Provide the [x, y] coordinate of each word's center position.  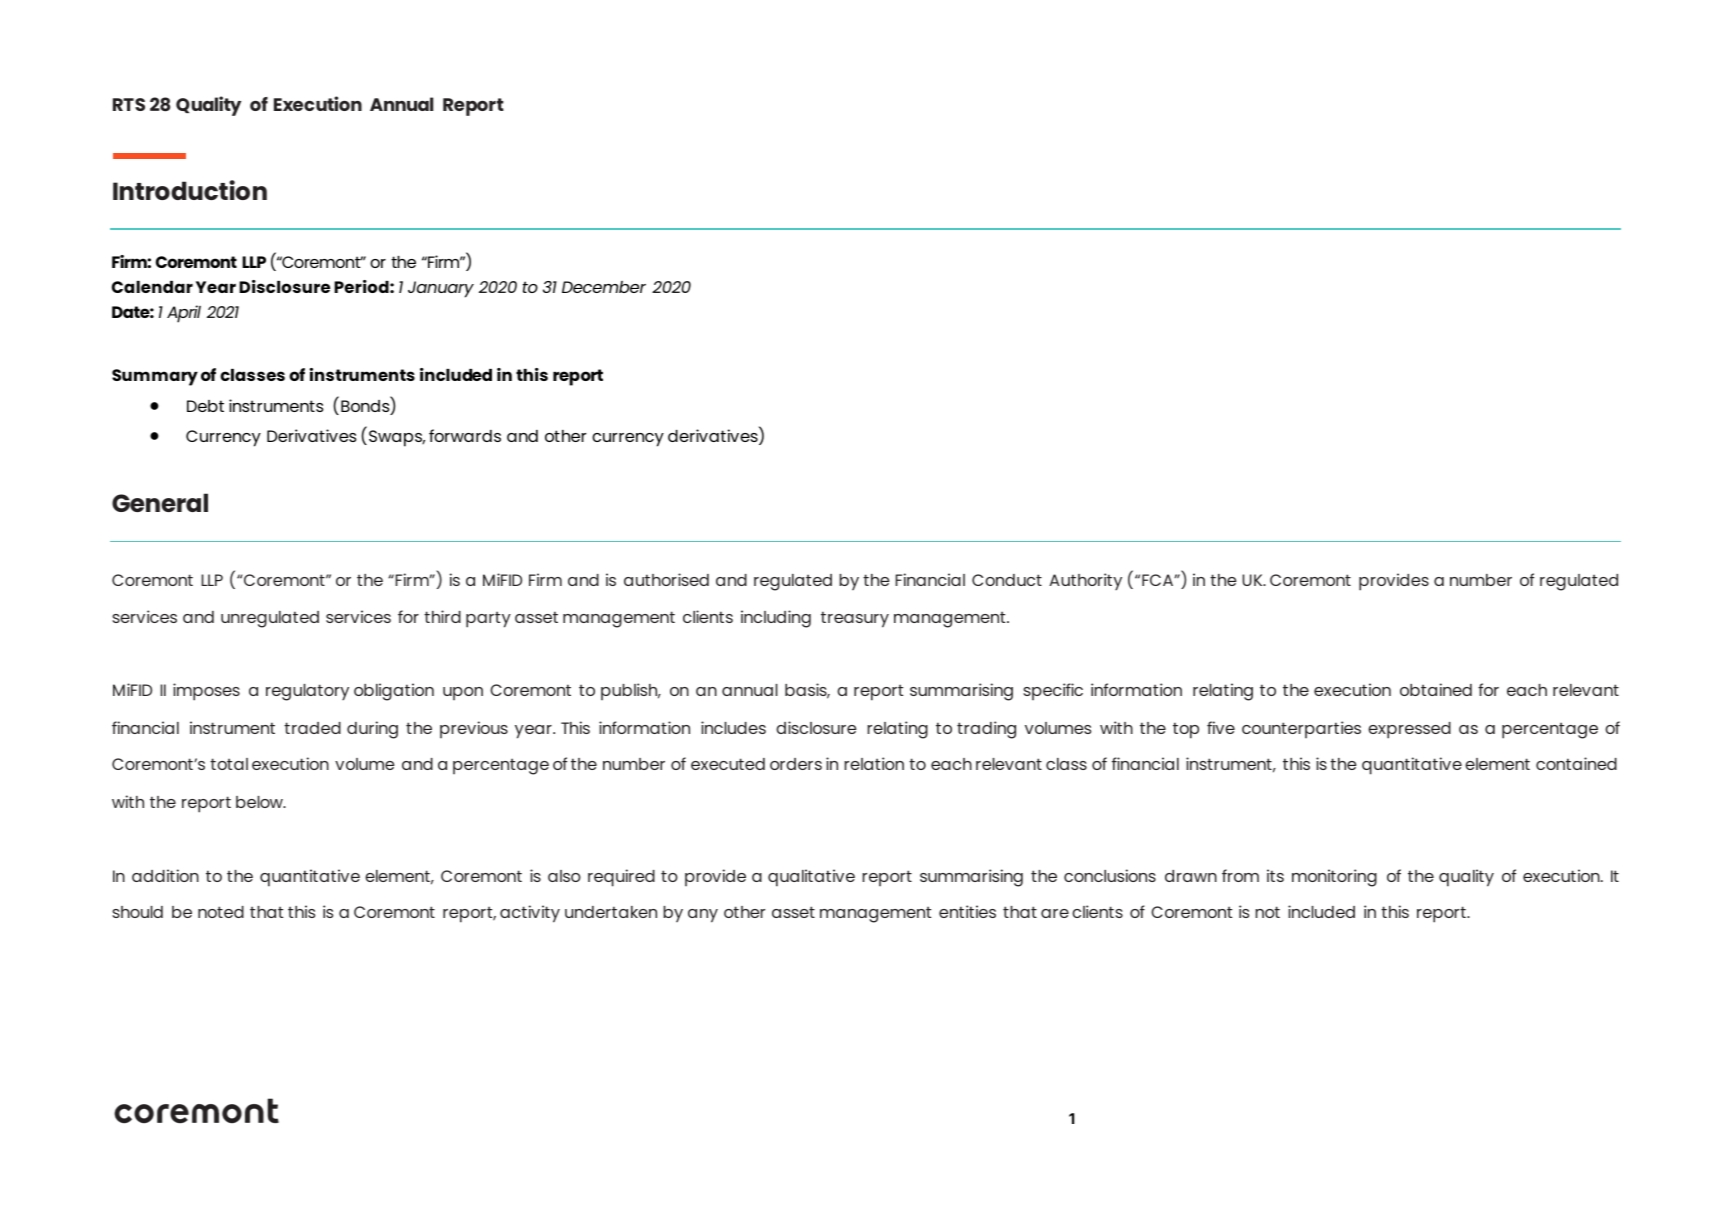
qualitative [811, 878]
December [604, 287]
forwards [465, 435]
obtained [1436, 689]
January [441, 289]
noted [221, 912]
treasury [855, 619]
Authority [1085, 581]
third [442, 616]
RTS [129, 104]
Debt [205, 406]
